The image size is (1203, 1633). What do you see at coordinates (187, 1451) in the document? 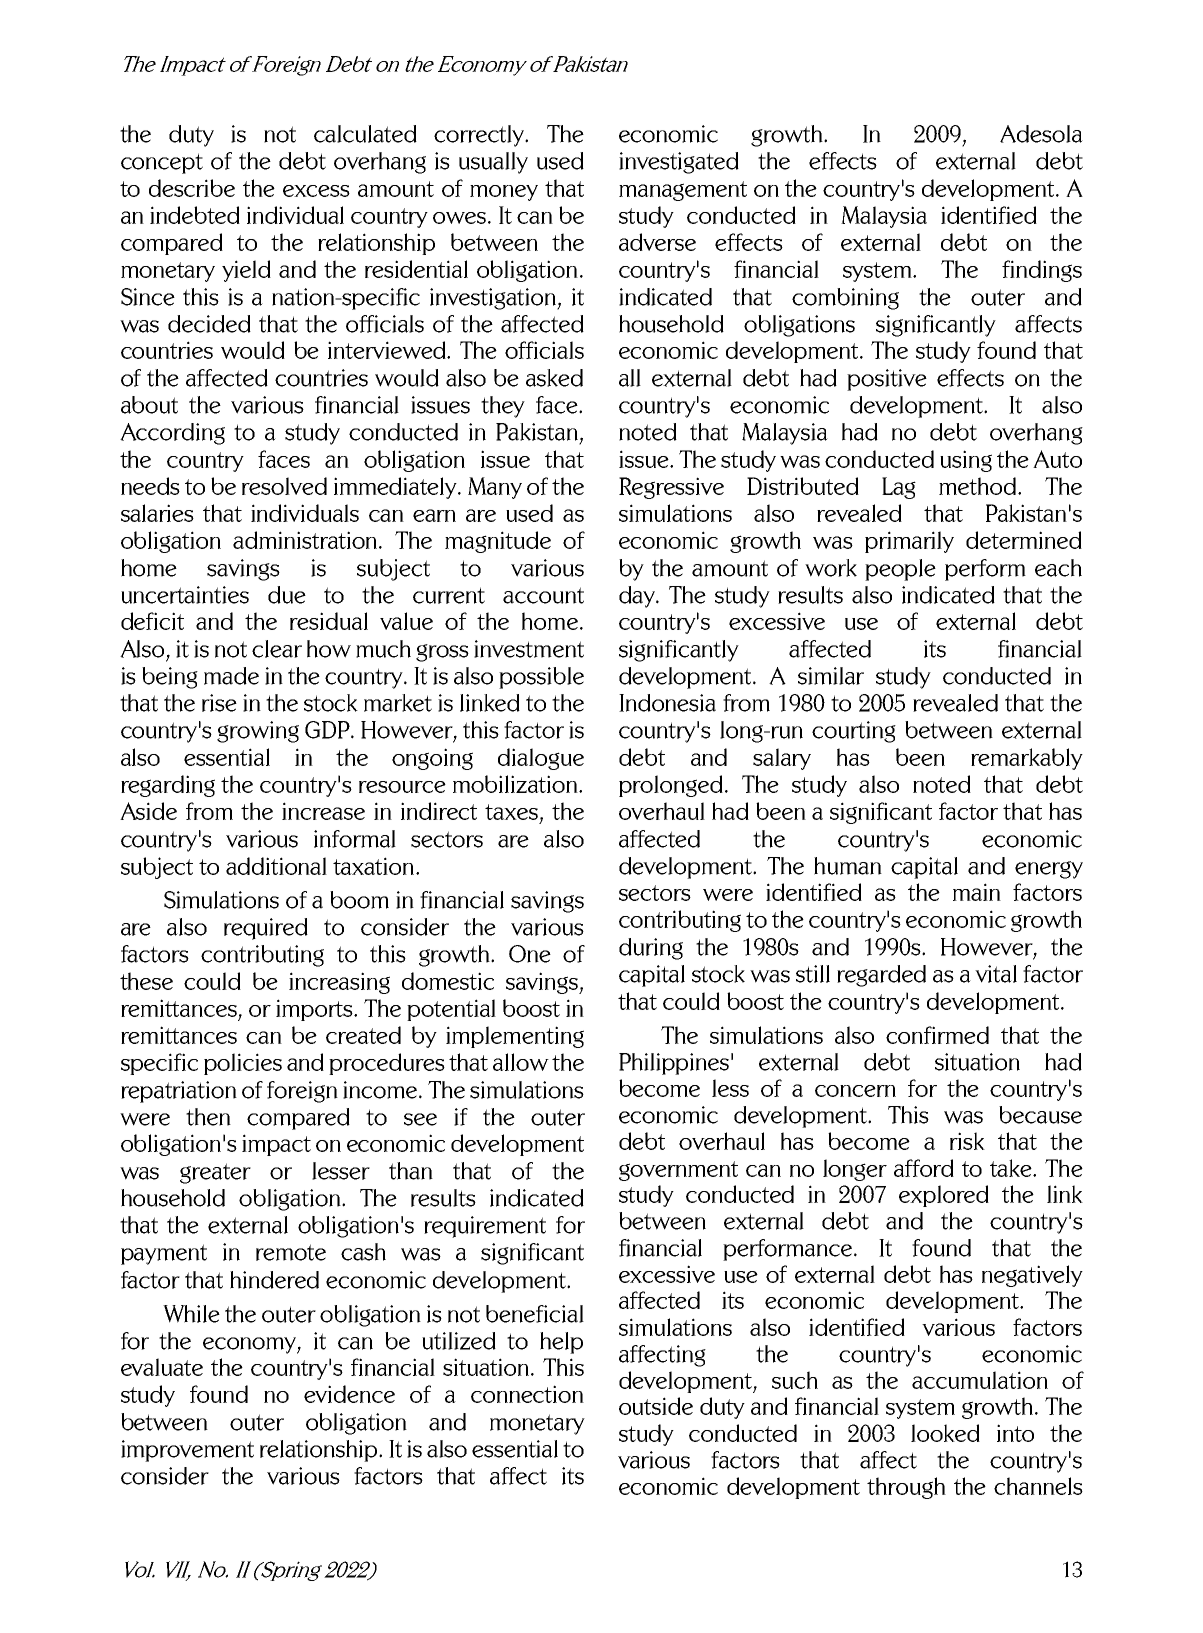
I see `improvement` at bounding box center [187, 1451].
